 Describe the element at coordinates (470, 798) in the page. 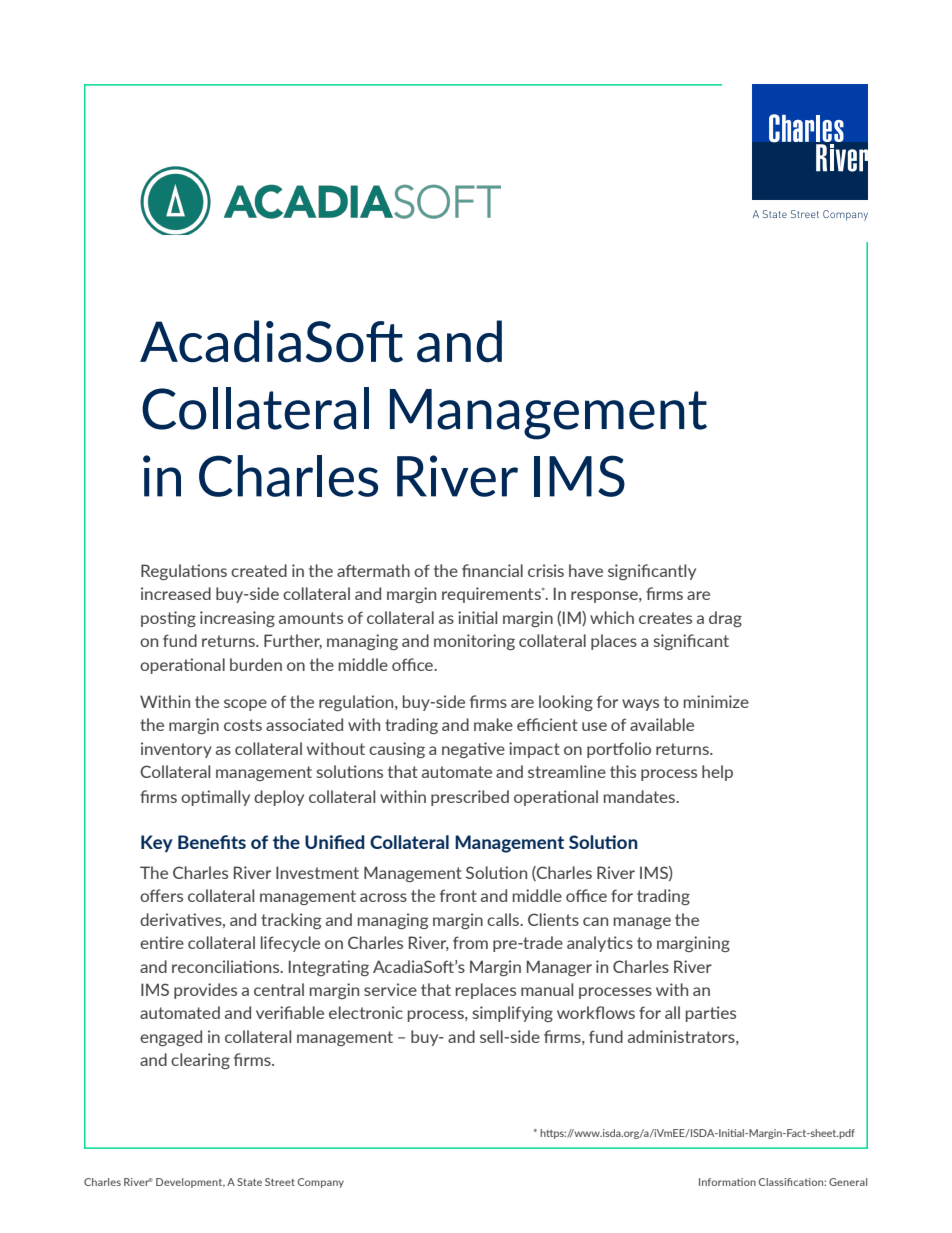

I see `prescribed` at that location.
